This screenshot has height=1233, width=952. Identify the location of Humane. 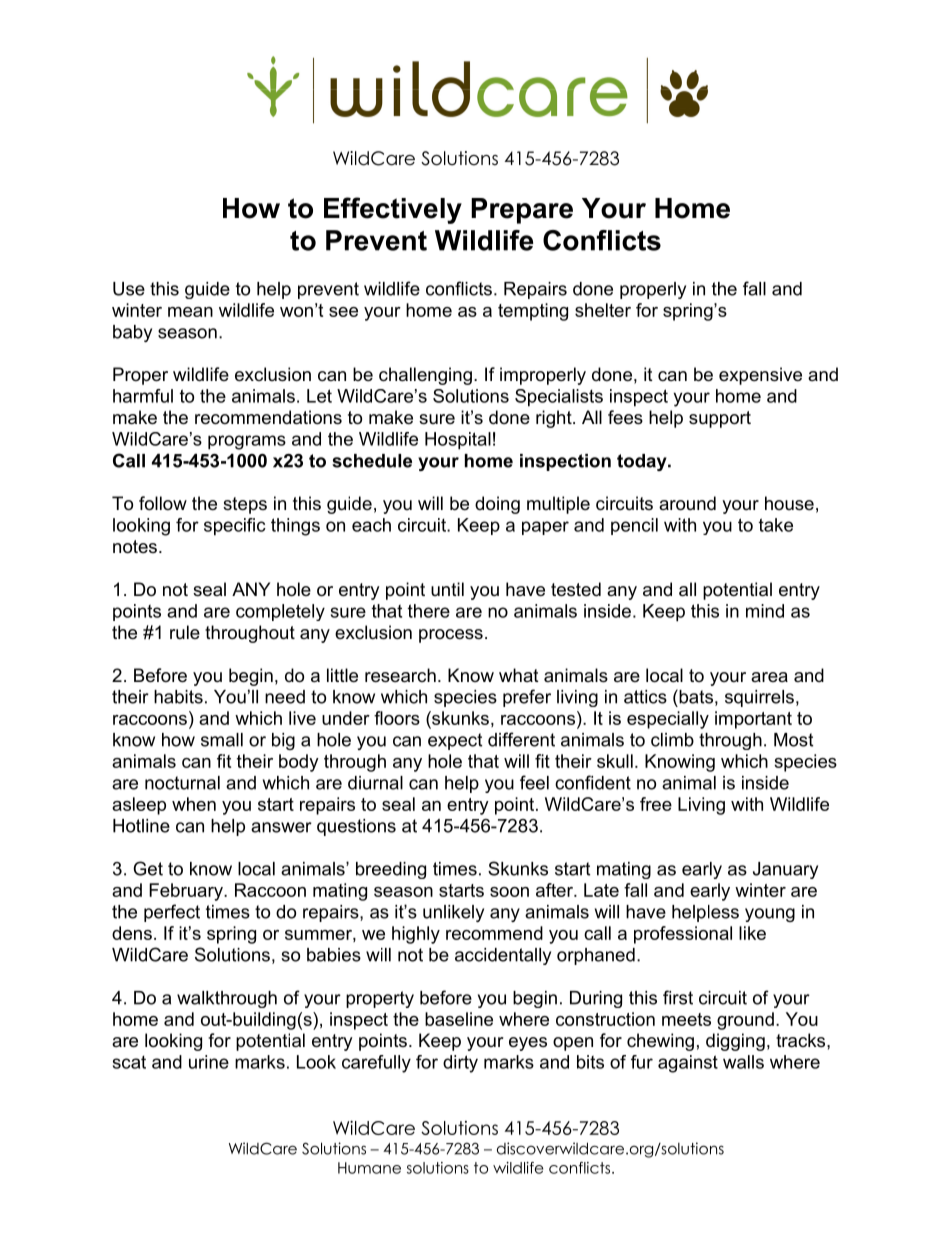
(369, 1168).
